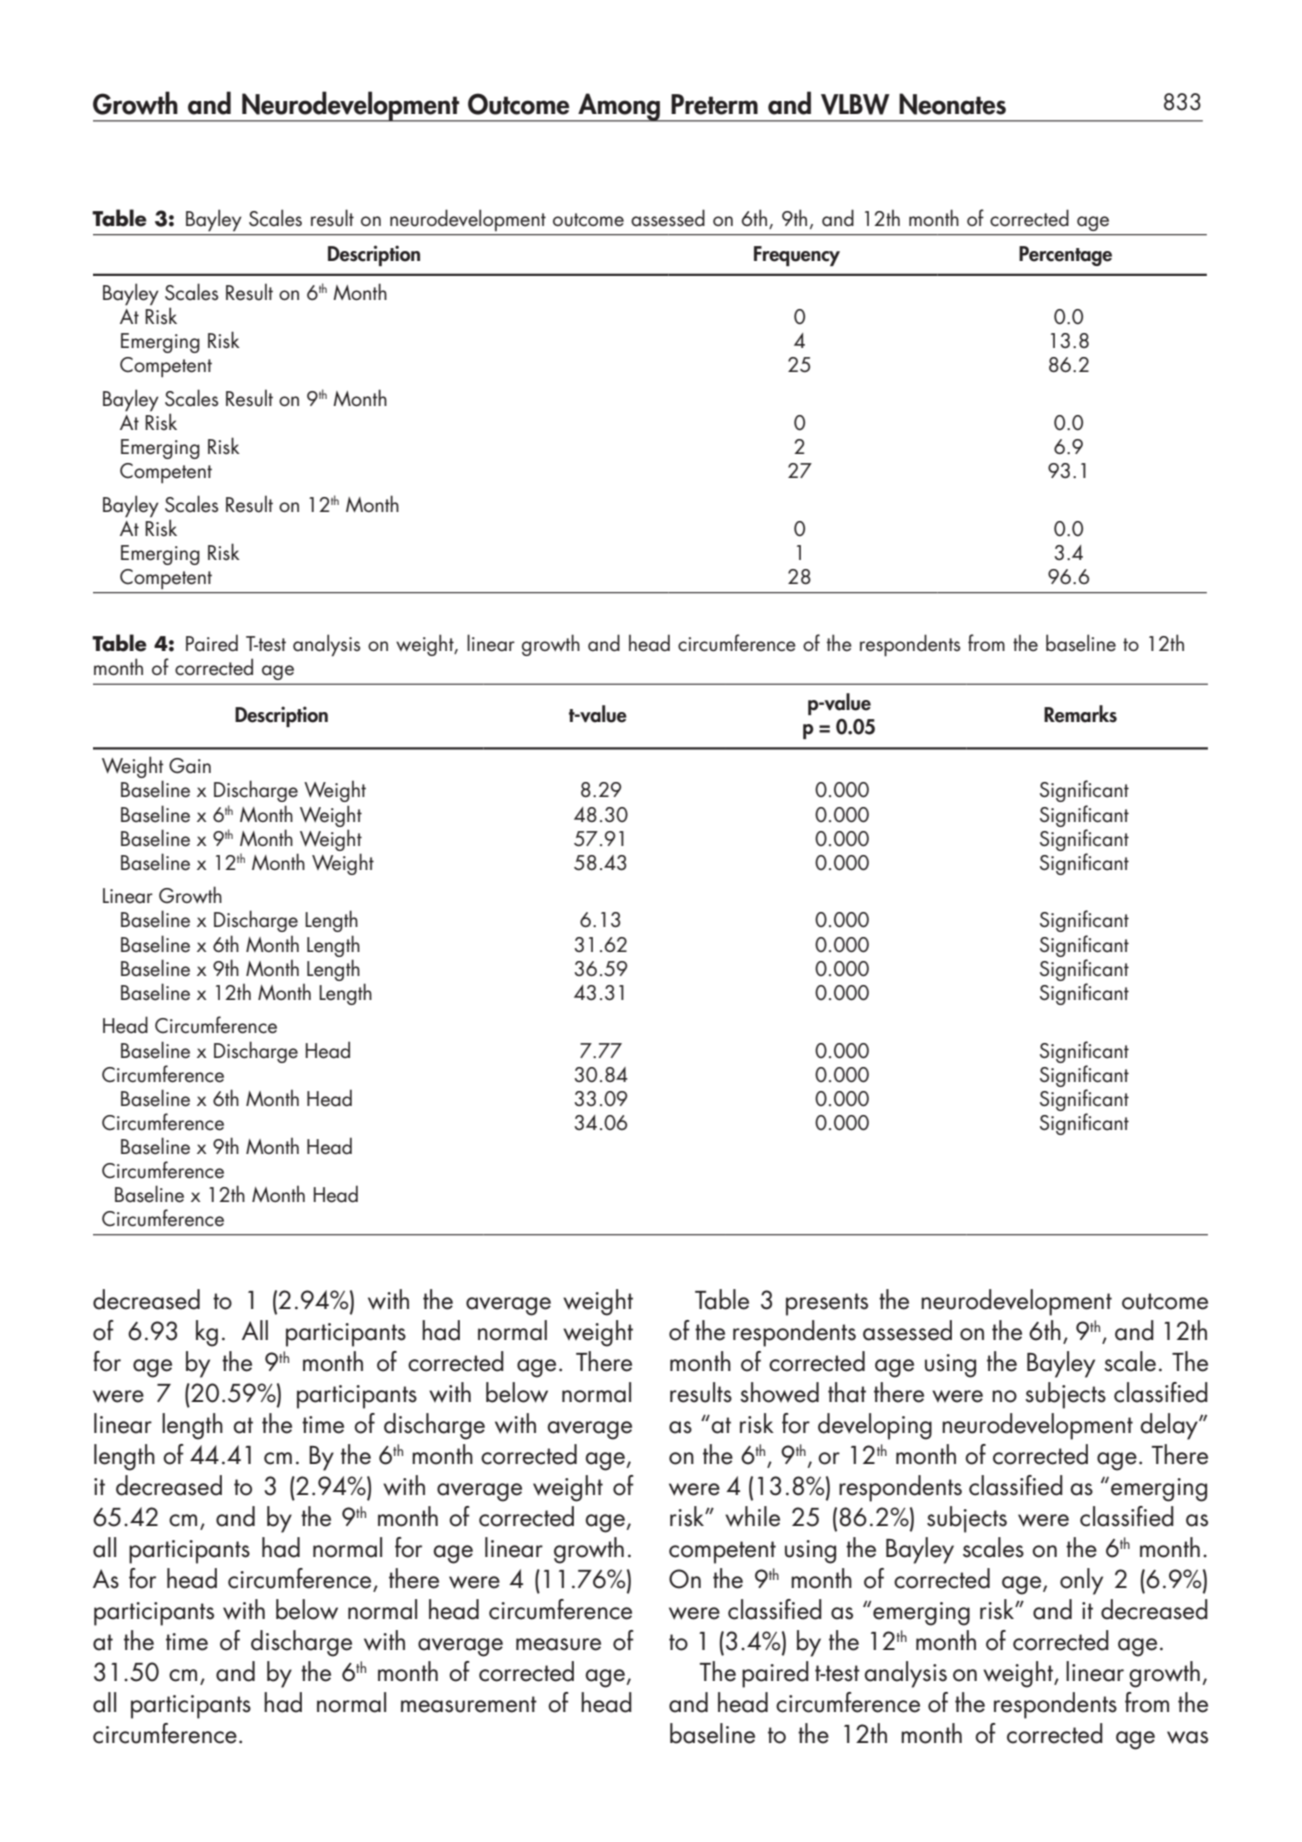 This document has width=1302, height=1842. Describe the element at coordinates (1170, 1426) in the document. I see `delay` at that location.
